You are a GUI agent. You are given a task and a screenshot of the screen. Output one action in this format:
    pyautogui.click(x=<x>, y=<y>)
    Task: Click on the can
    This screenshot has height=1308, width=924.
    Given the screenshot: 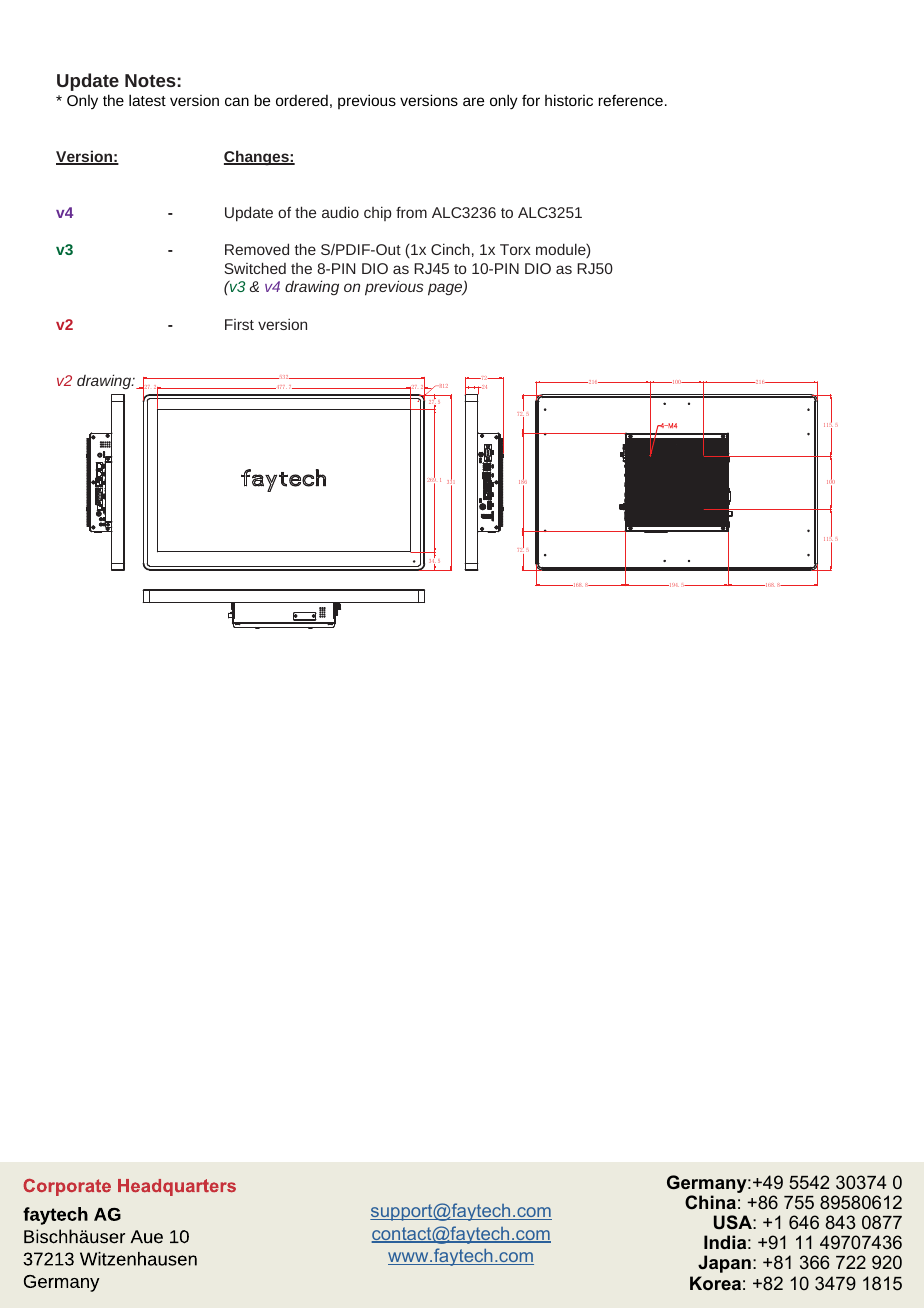 What is the action you would take?
    pyautogui.click(x=237, y=101)
